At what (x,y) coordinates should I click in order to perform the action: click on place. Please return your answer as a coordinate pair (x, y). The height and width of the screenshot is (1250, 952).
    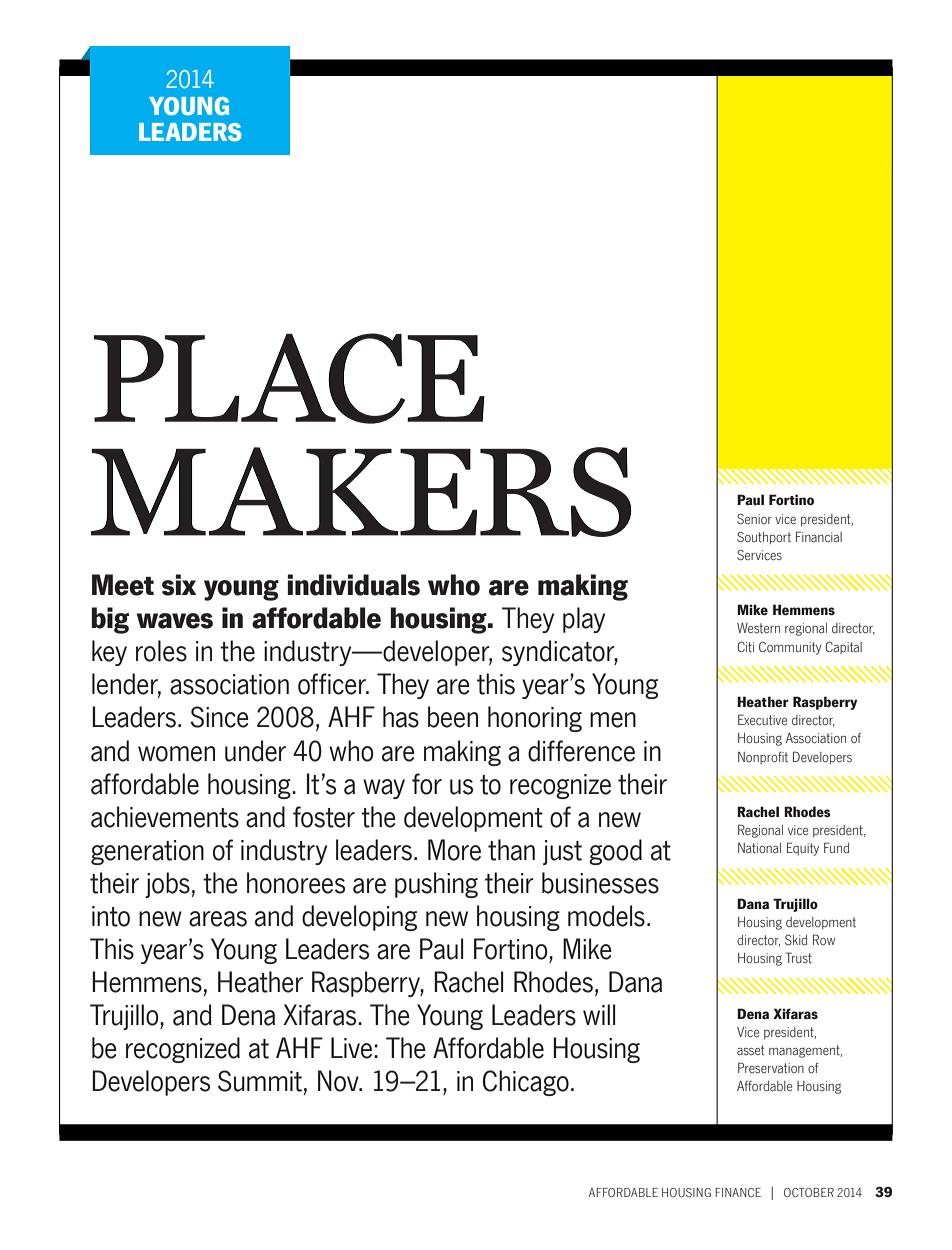
    Looking at the image, I should click on (289, 378).
